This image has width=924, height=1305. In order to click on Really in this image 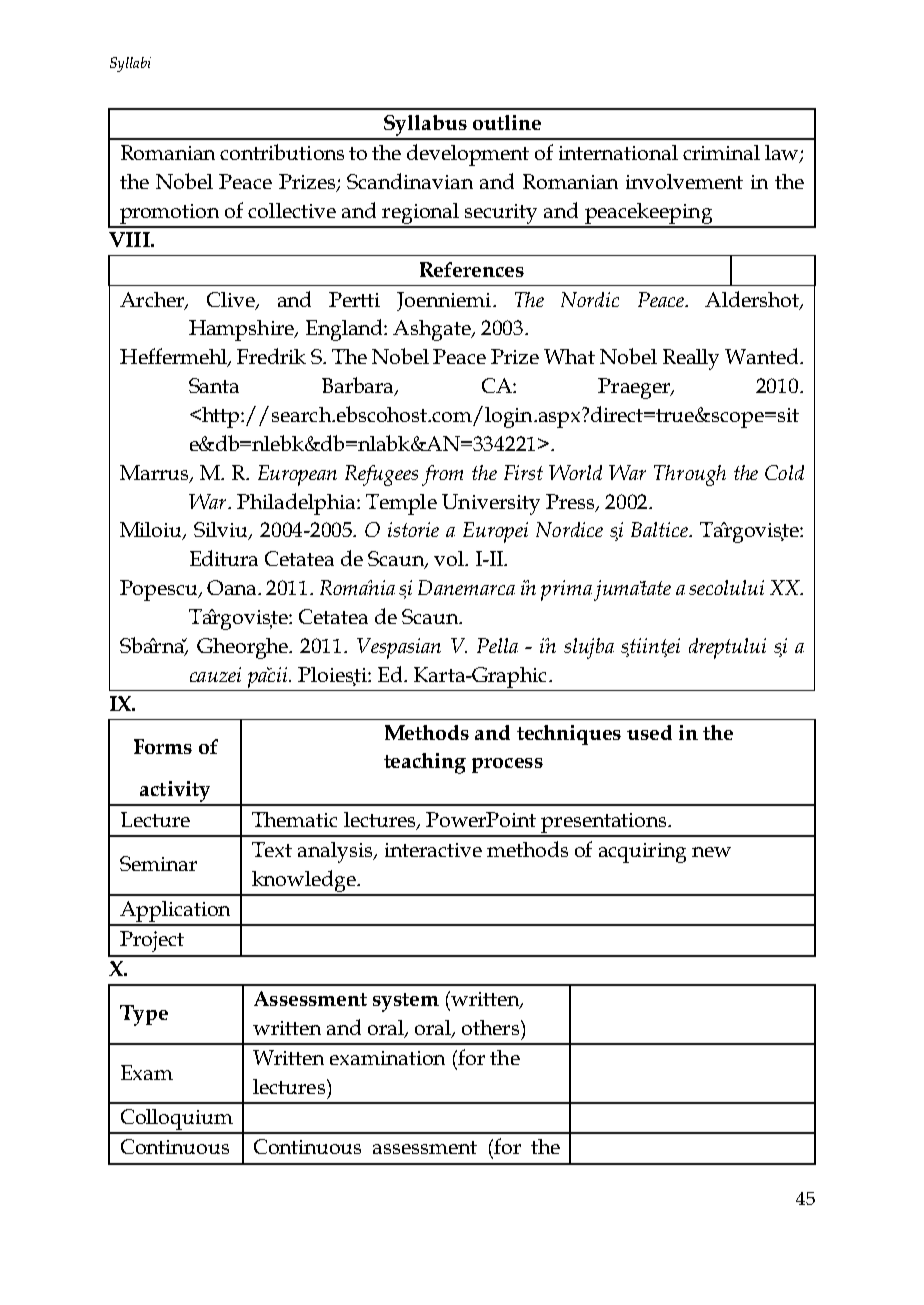, I will do `click(691, 359)`.
